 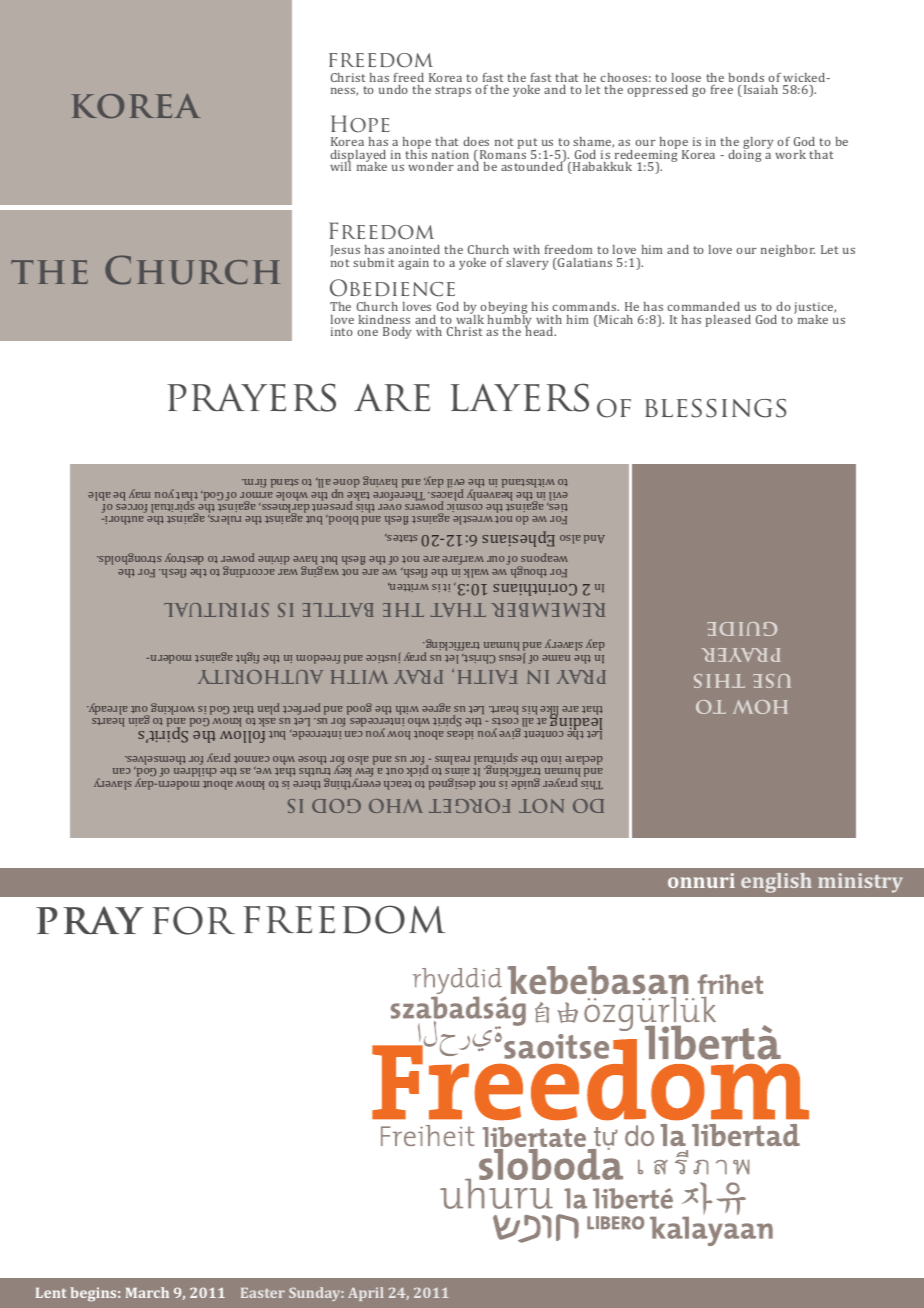 What do you see at coordinates (366, 1294) in the screenshot?
I see `April` at bounding box center [366, 1294].
